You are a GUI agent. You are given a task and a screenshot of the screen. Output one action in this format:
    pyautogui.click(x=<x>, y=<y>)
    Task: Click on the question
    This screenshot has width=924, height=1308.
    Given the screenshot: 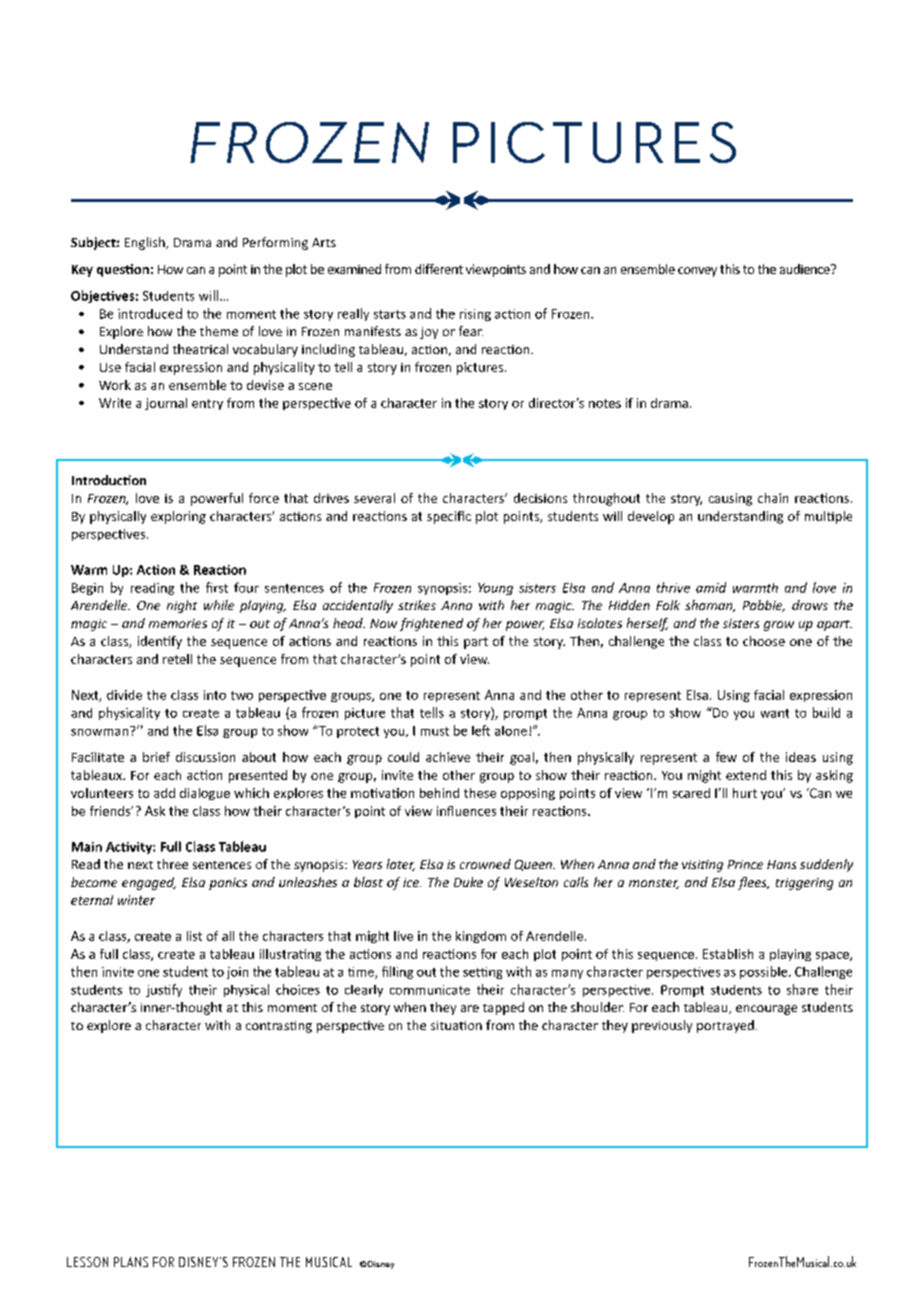 What is the action you would take?
    pyautogui.click(x=123, y=270)
